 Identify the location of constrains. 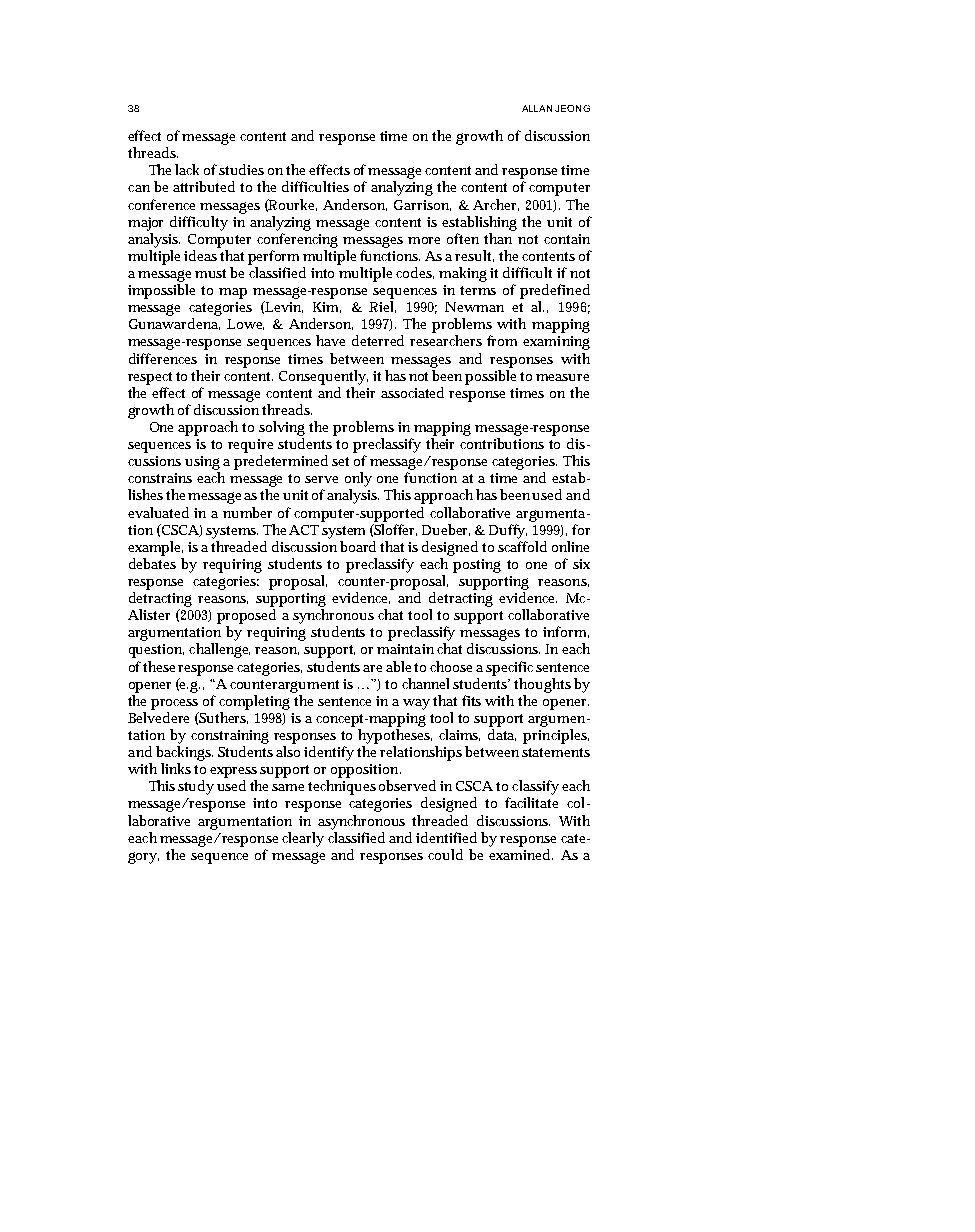
(160, 478).
